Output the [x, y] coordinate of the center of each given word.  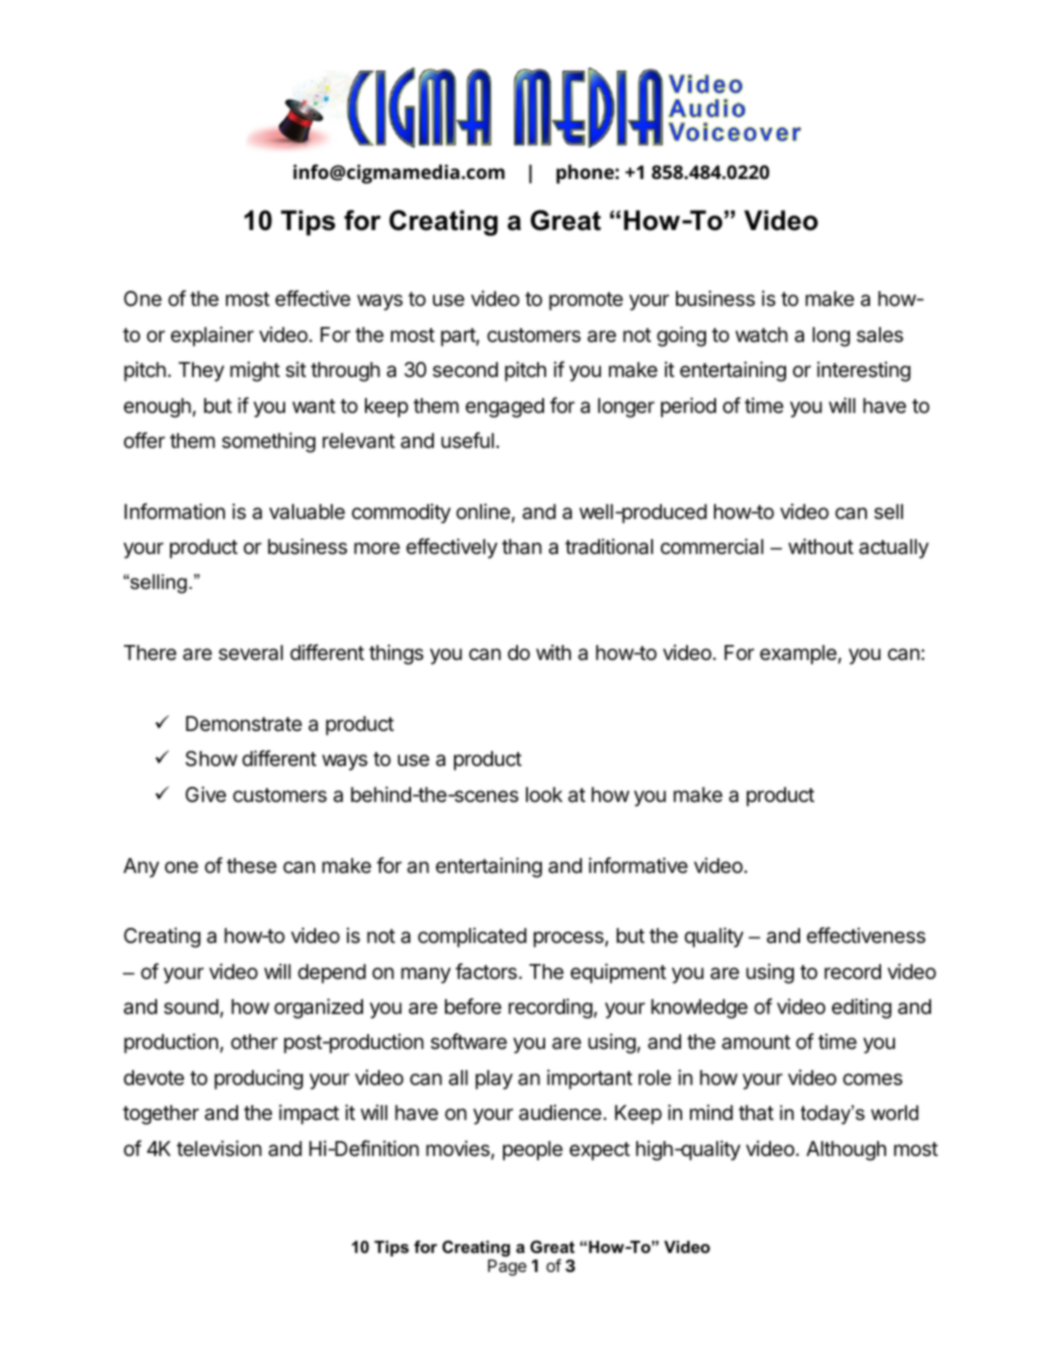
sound [191, 1007]
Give [205, 794]
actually [894, 549]
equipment [618, 973]
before [473, 1006]
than [522, 547]
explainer [212, 336]
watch [761, 335]
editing [862, 1008]
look [544, 795]
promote [586, 301]
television [219, 1148]
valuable [307, 512]
